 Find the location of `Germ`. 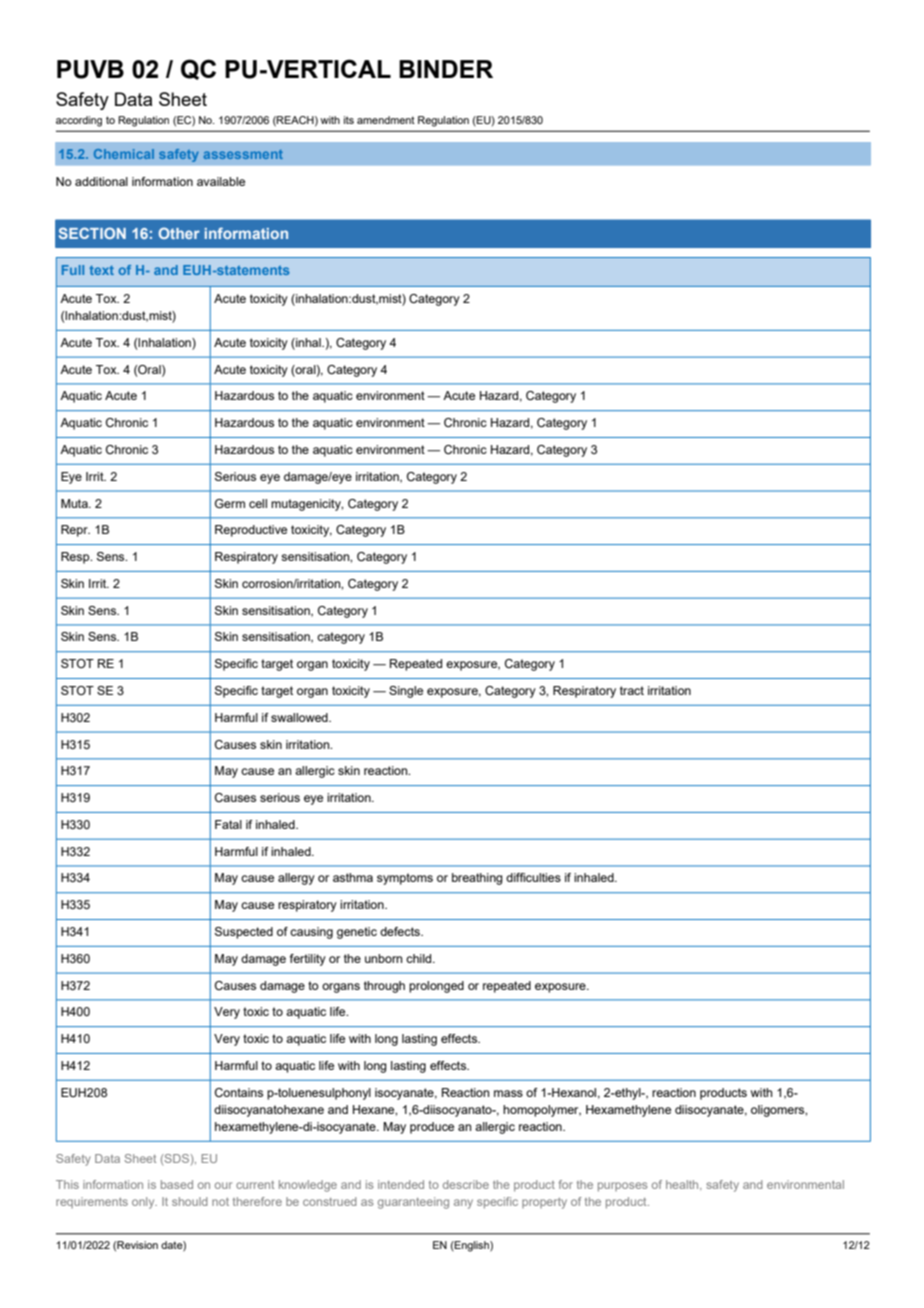

Germ is located at coordinates (230, 503).
